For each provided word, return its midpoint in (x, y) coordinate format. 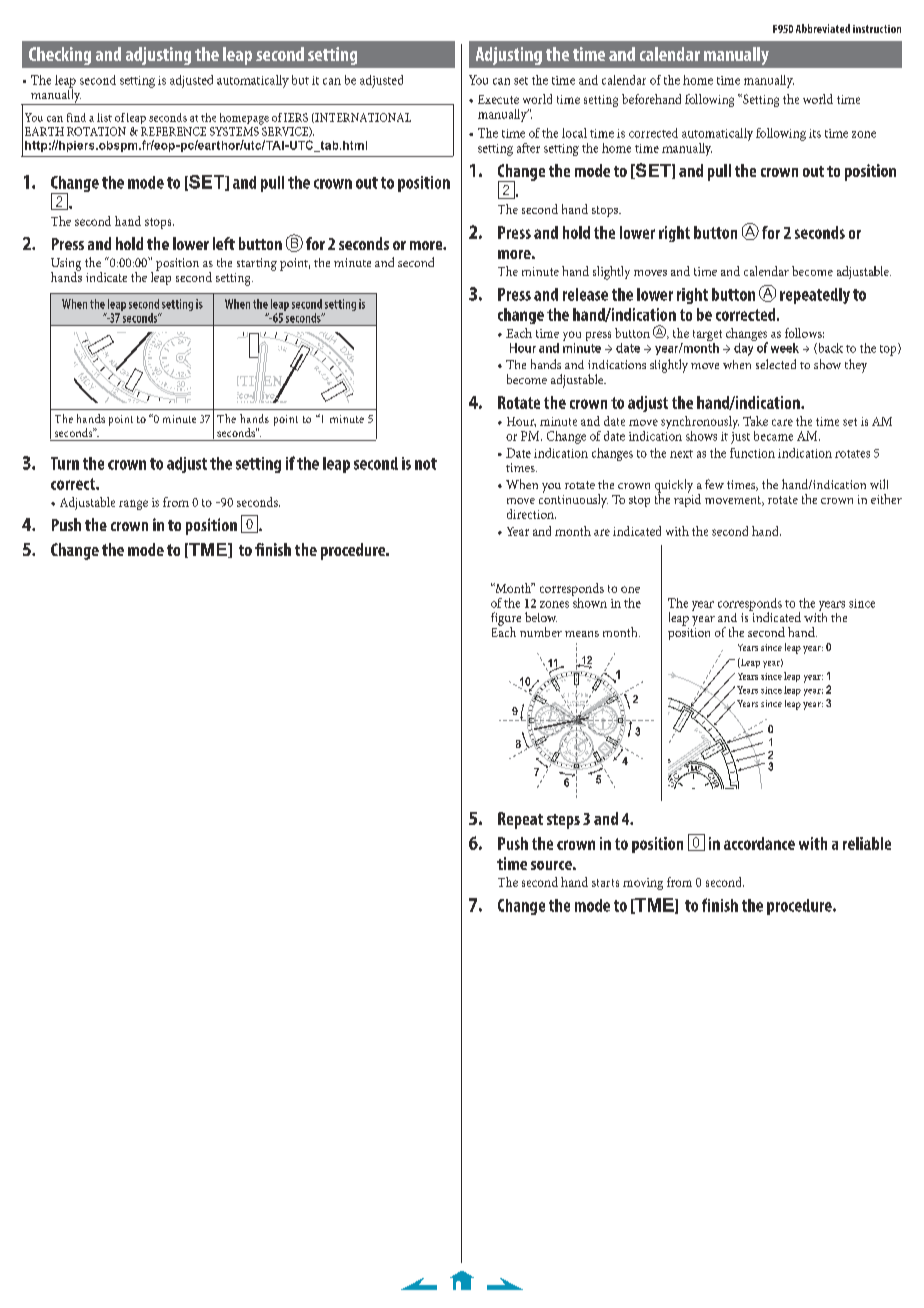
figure (506, 620)
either (886, 499)
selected (776, 364)
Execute (498, 99)
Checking (60, 56)
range (133, 505)
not (426, 464)
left (224, 243)
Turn (65, 463)
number (541, 632)
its (815, 133)
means (582, 634)
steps (563, 821)
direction (531, 514)
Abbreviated (823, 28)
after (528, 148)
